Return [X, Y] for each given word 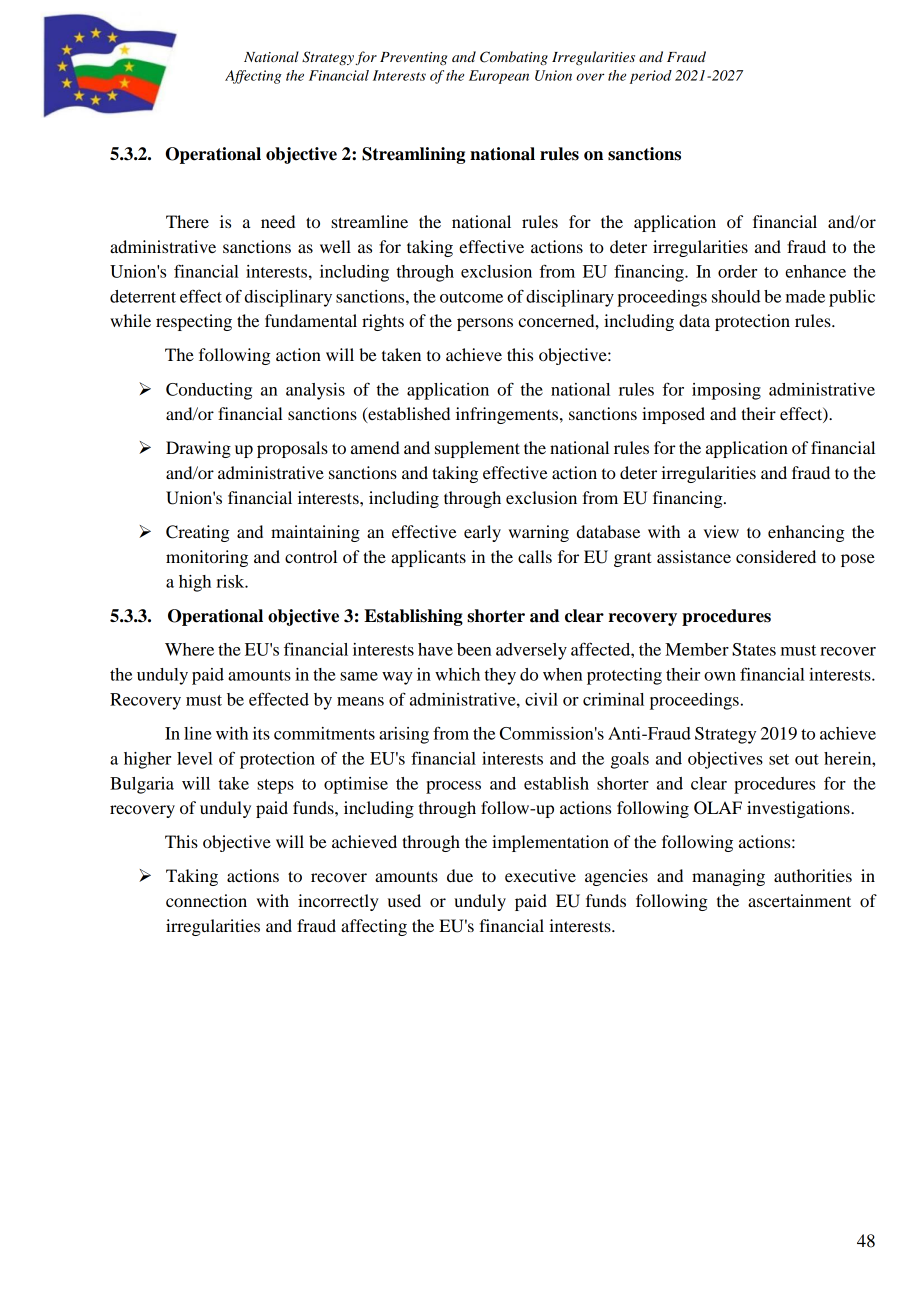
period [651, 77]
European [499, 77]
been [474, 649]
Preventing [413, 58]
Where [189, 649]
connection [206, 900]
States [754, 649]
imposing [726, 391]
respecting [194, 322]
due [460, 875]
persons [485, 324]
